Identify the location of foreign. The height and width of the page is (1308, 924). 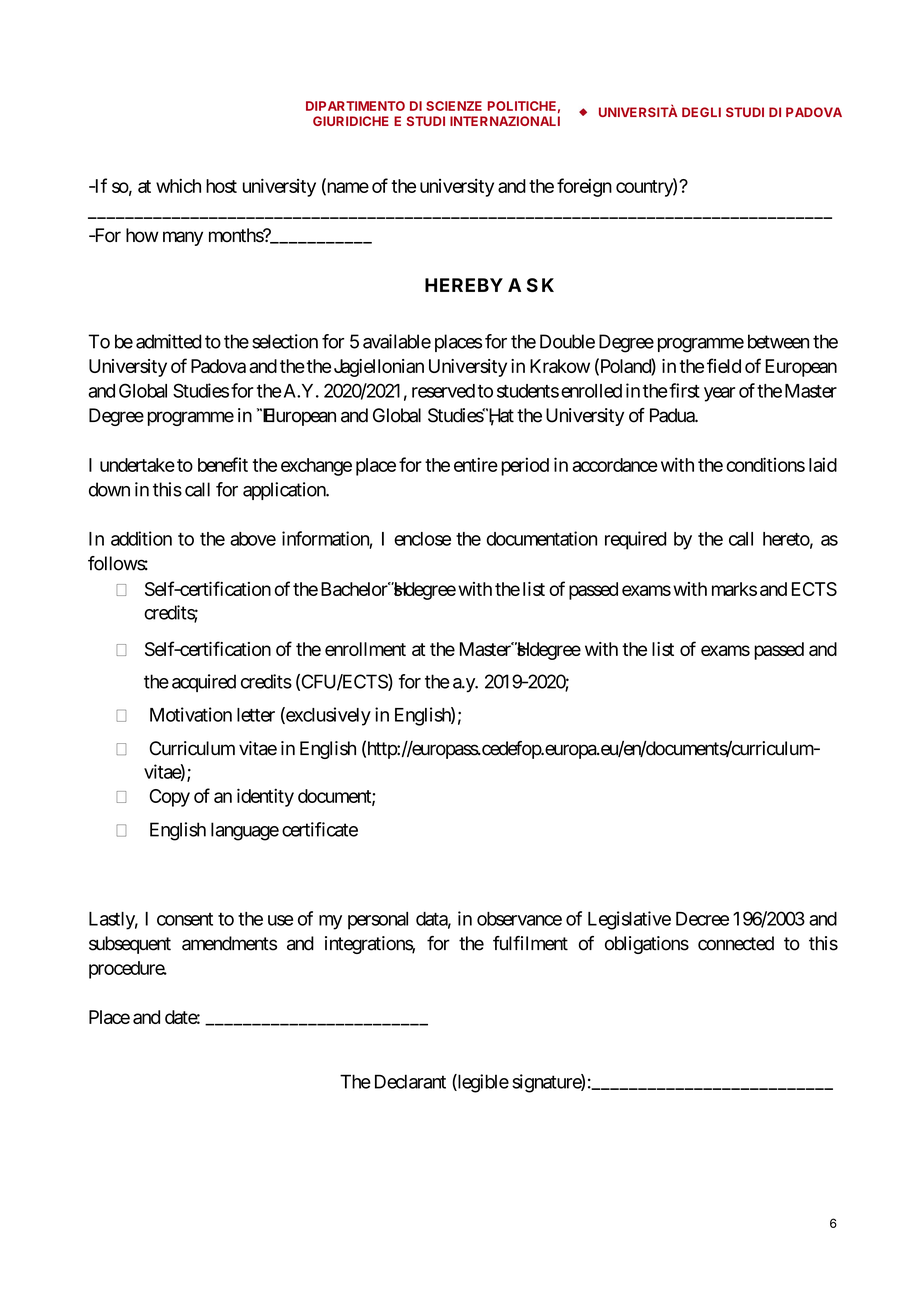
(584, 187).
